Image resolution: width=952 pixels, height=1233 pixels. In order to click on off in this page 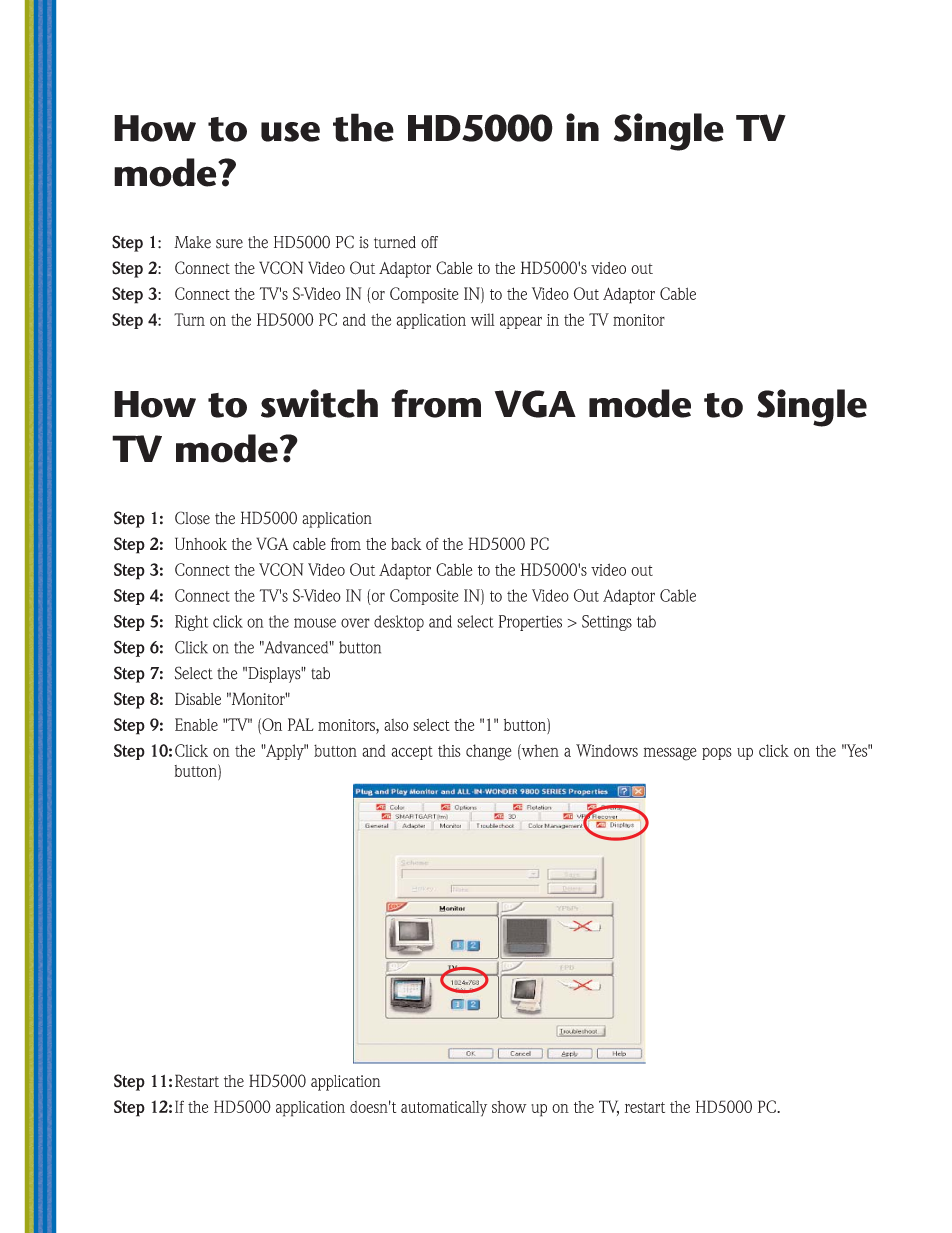, I will do `click(429, 242)`.
